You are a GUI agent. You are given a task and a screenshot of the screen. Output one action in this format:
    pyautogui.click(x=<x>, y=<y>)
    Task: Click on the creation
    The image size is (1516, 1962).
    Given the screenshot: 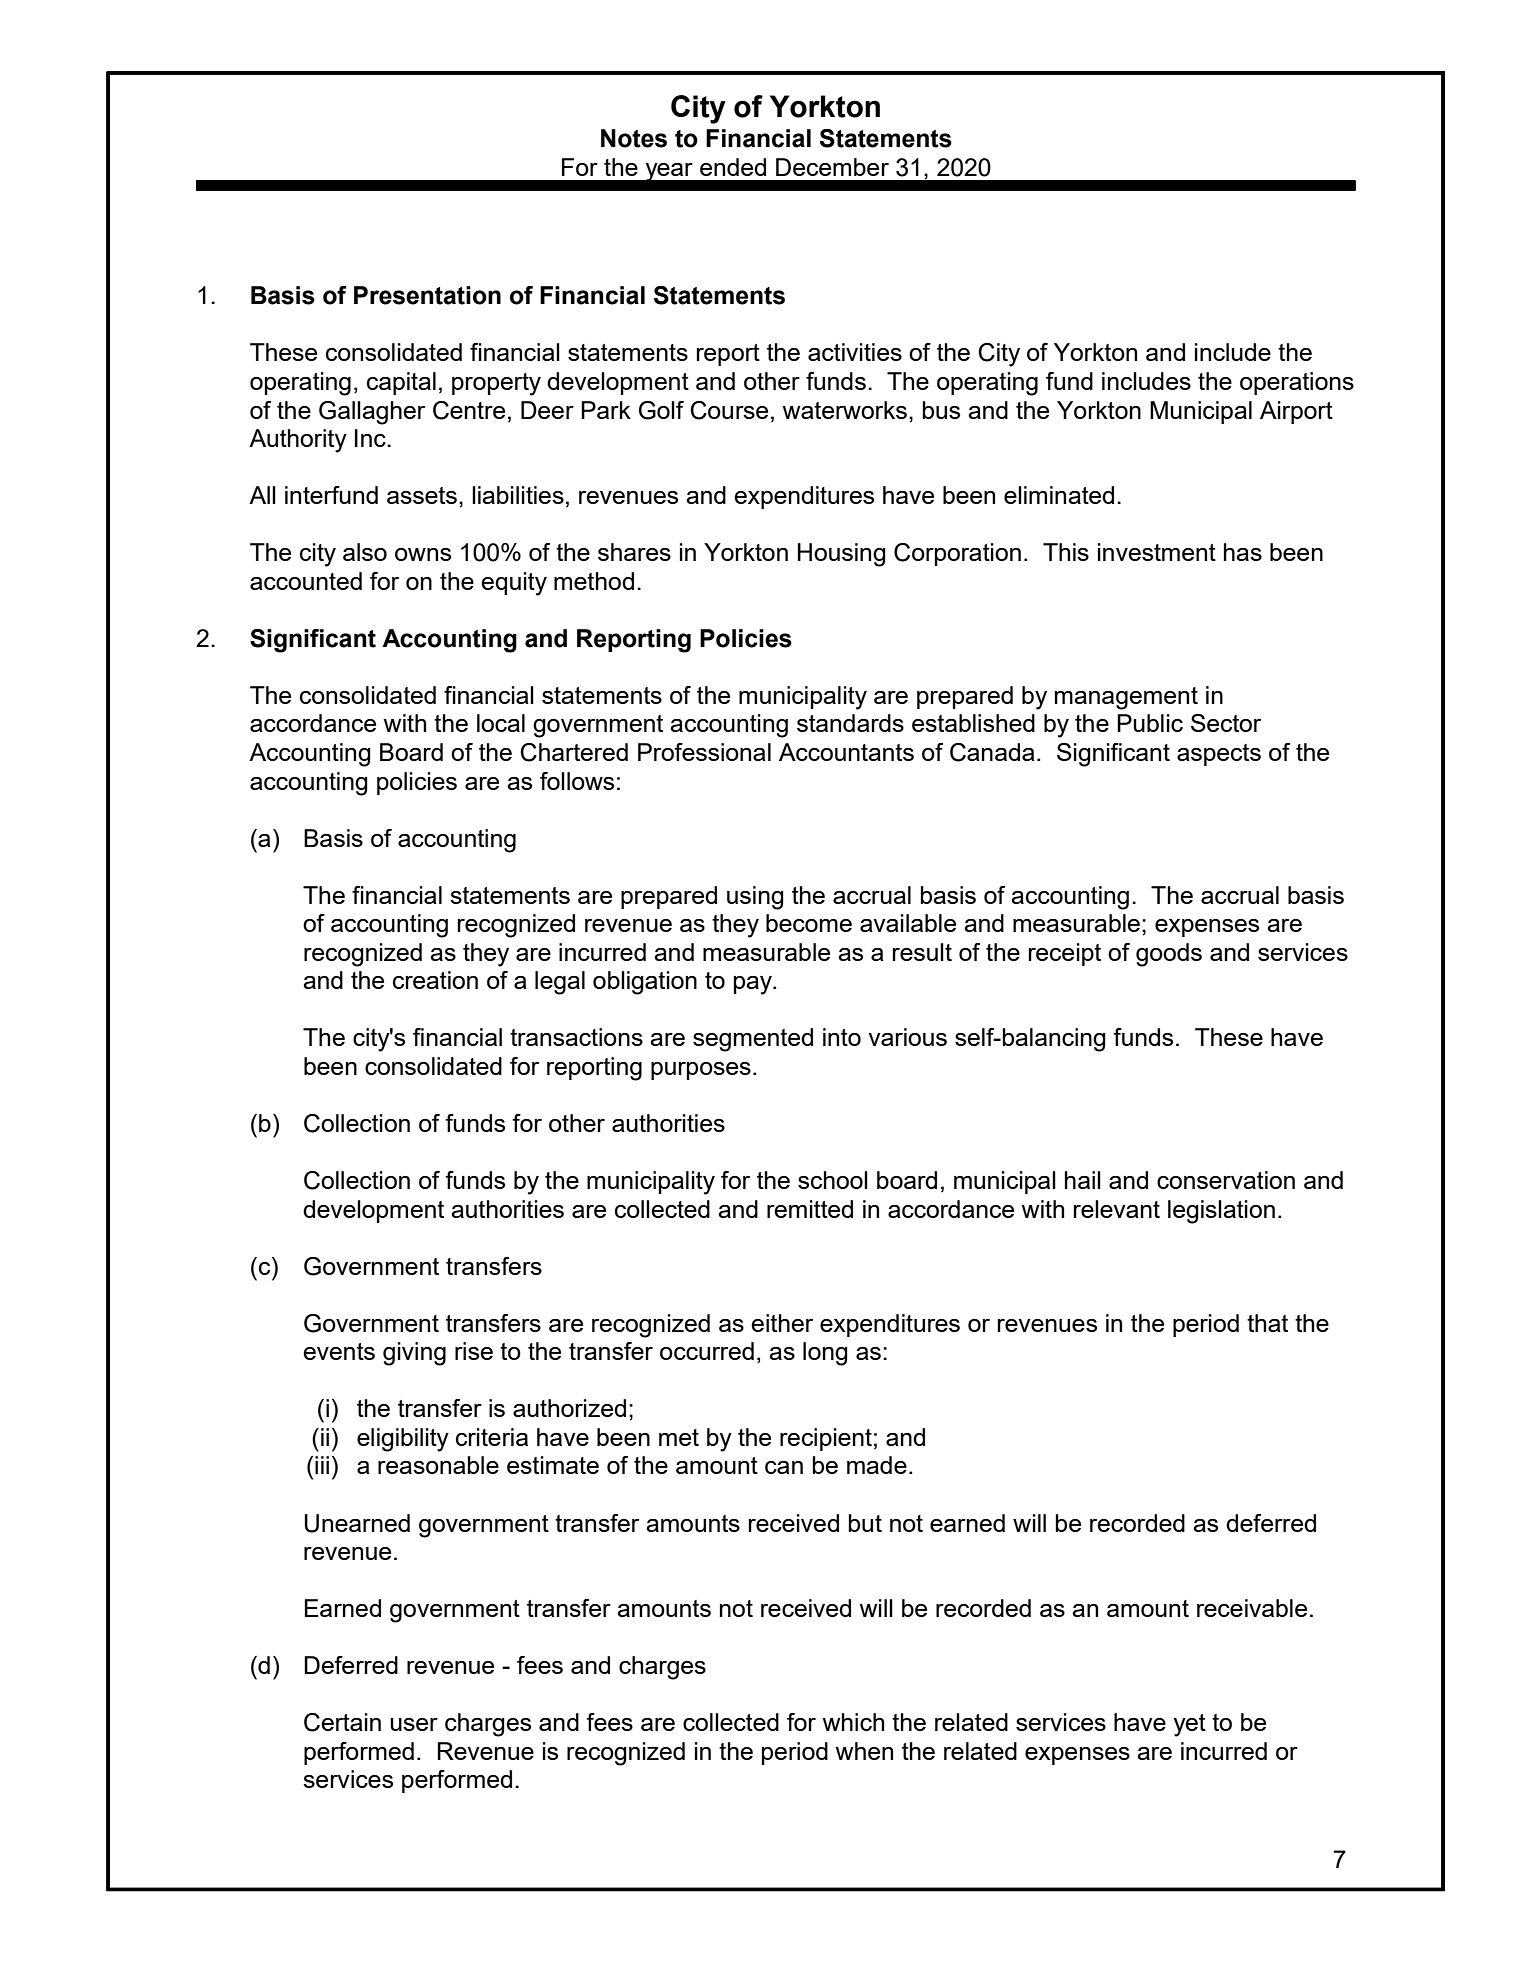 What is the action you would take?
    pyautogui.click(x=435, y=980)
